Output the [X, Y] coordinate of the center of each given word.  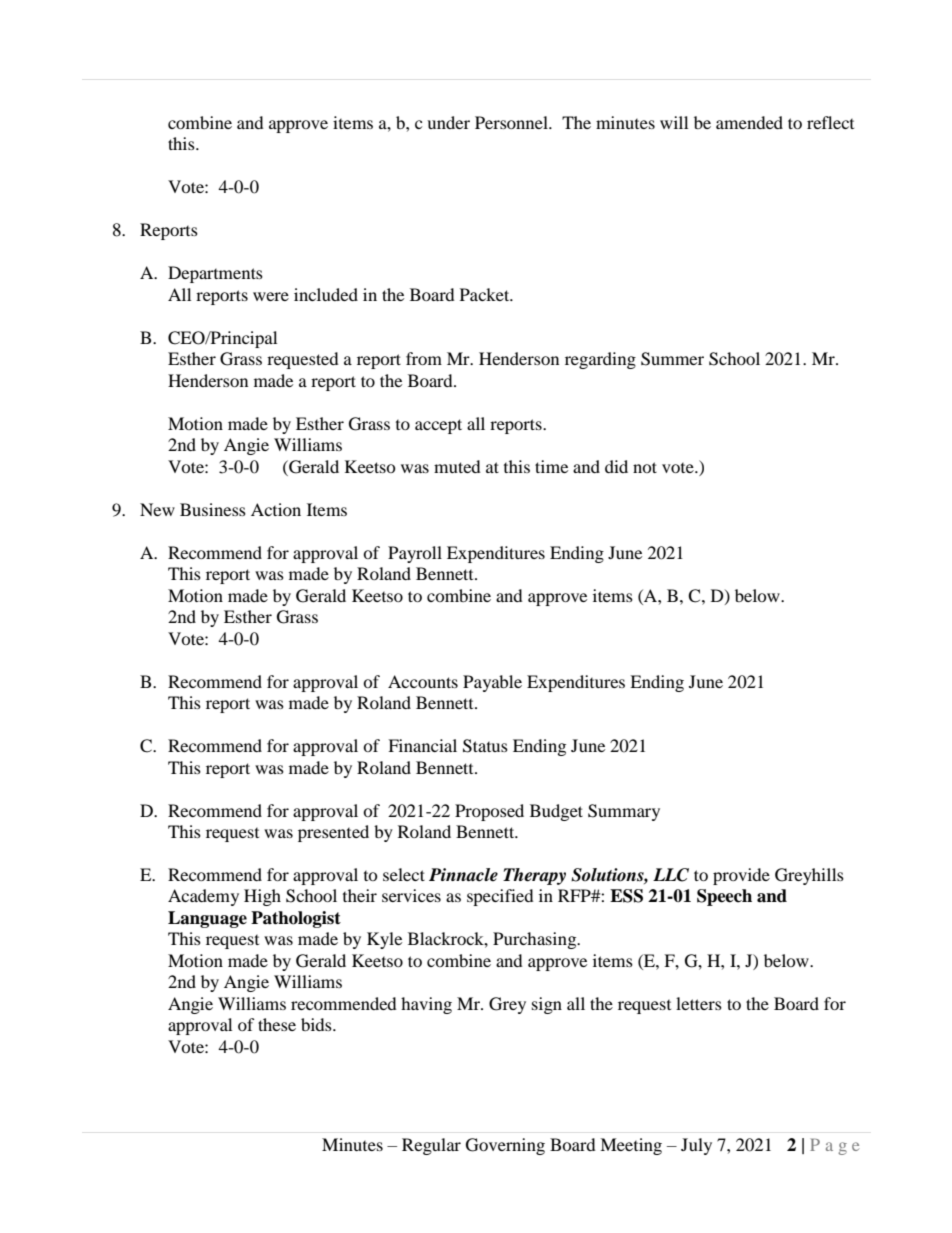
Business [213, 509]
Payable [492, 683]
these [277, 1024]
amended [749, 122]
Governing [505, 1146]
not [645, 467]
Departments [215, 274]
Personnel [512, 122]
